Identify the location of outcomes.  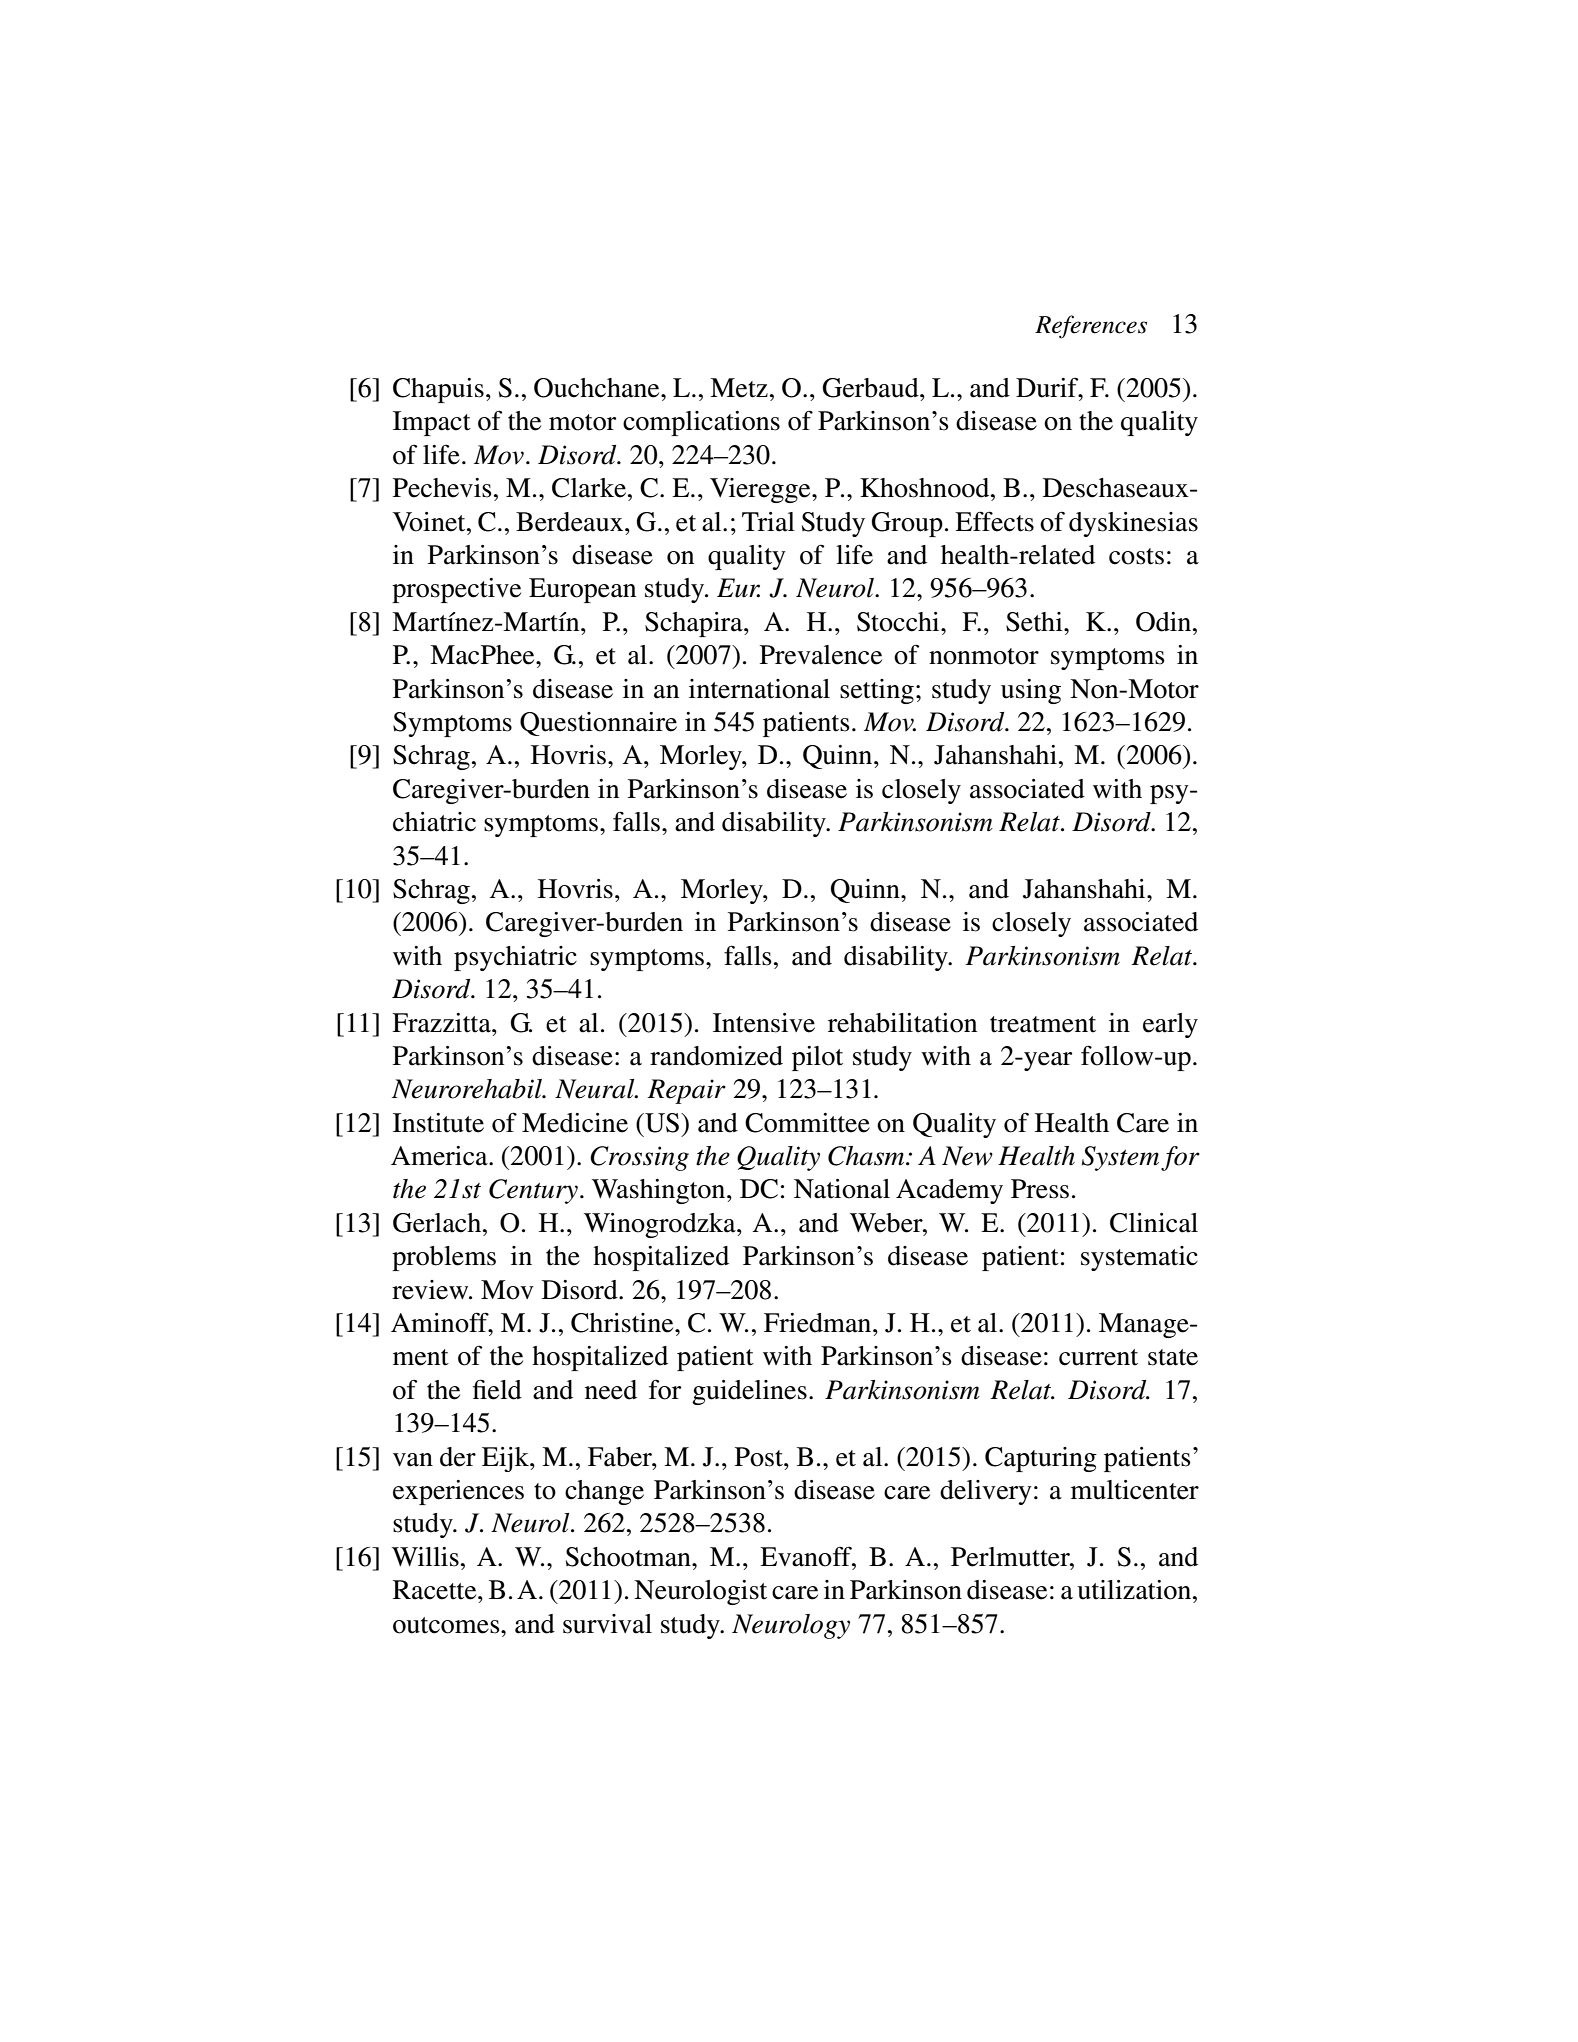
(447, 1625).
